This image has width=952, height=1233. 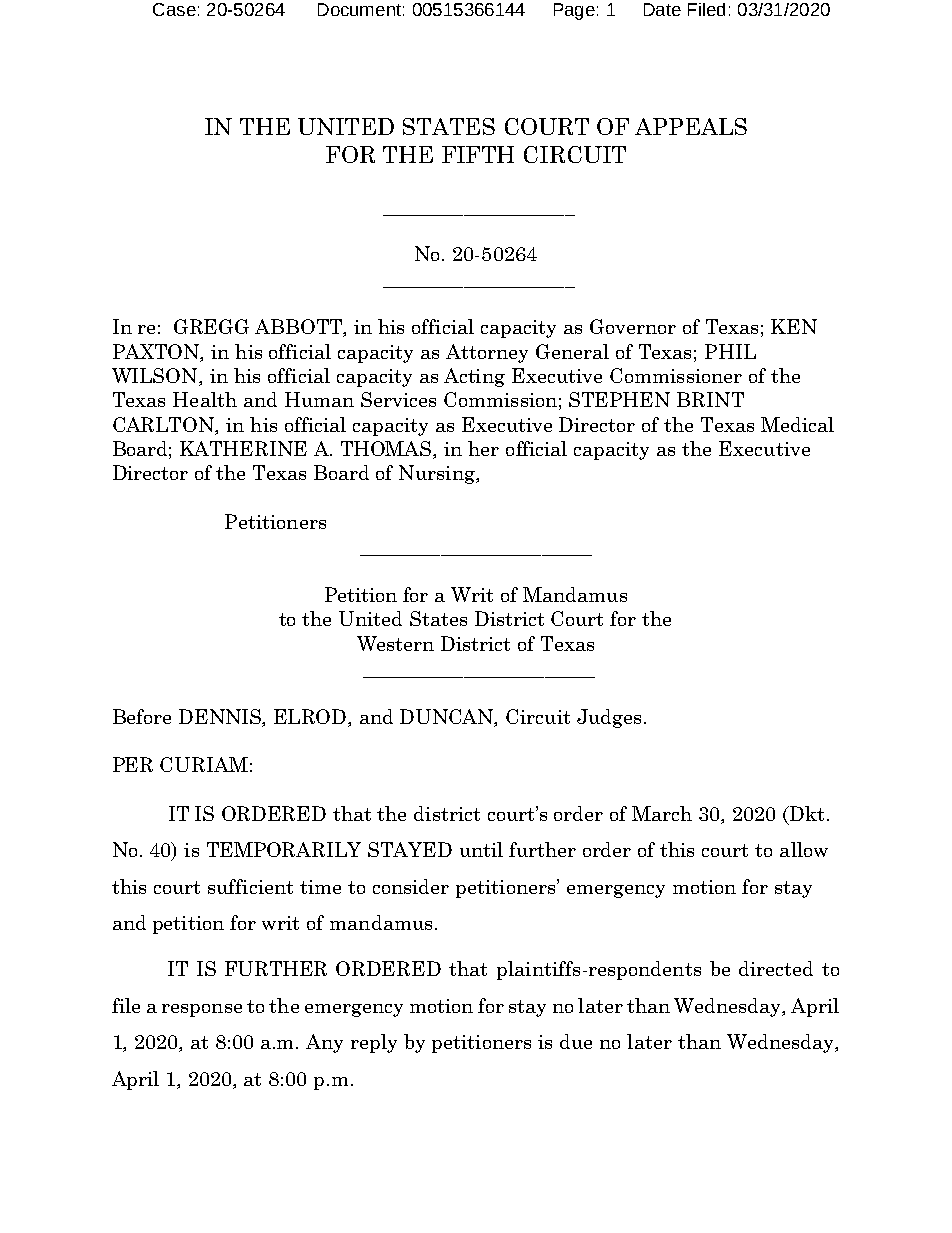 I want to click on response, so click(x=202, y=1010).
